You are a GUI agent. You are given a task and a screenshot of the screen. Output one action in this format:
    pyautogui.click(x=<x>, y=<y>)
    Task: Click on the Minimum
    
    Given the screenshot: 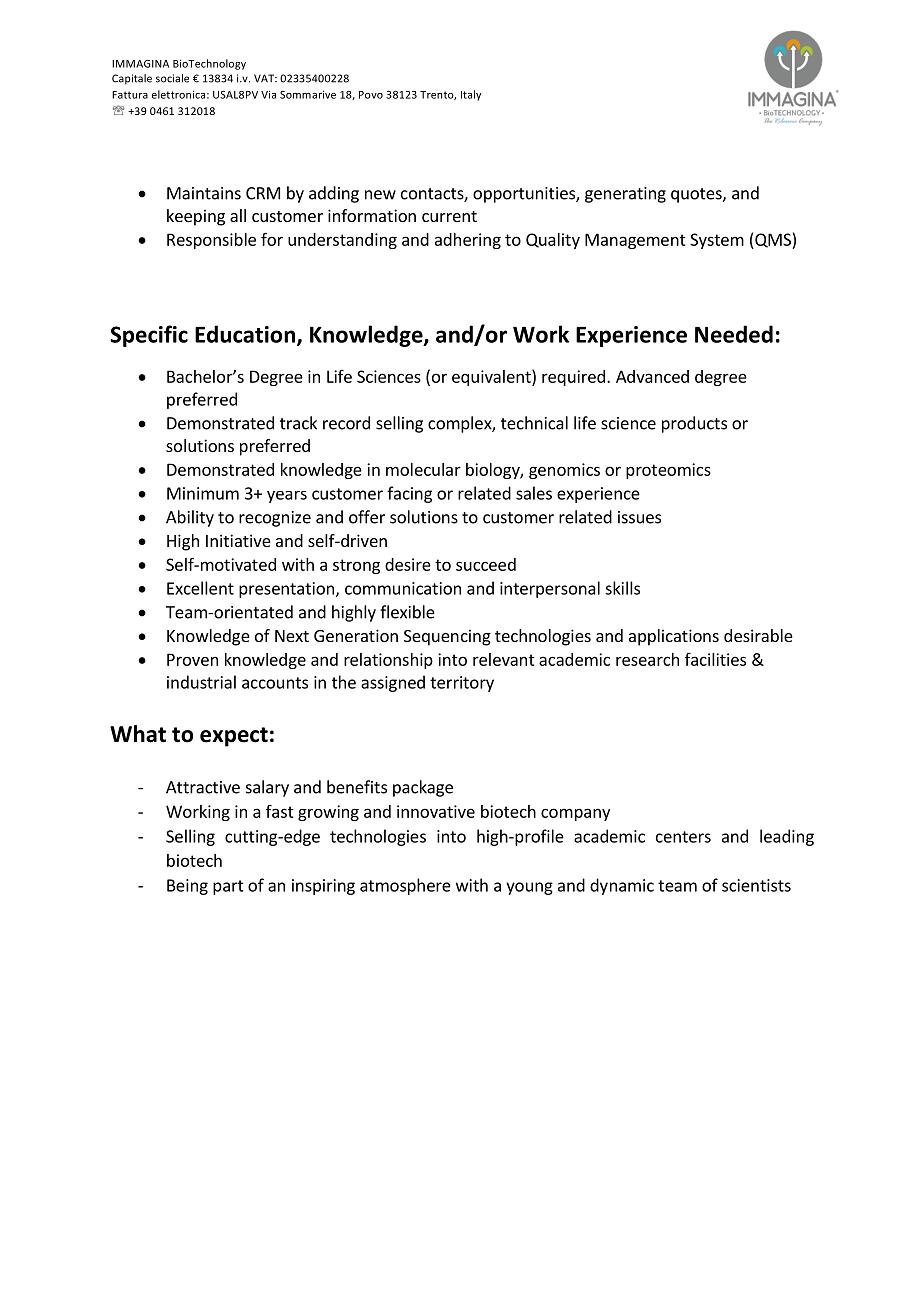 What is the action you would take?
    pyautogui.click(x=203, y=493)
